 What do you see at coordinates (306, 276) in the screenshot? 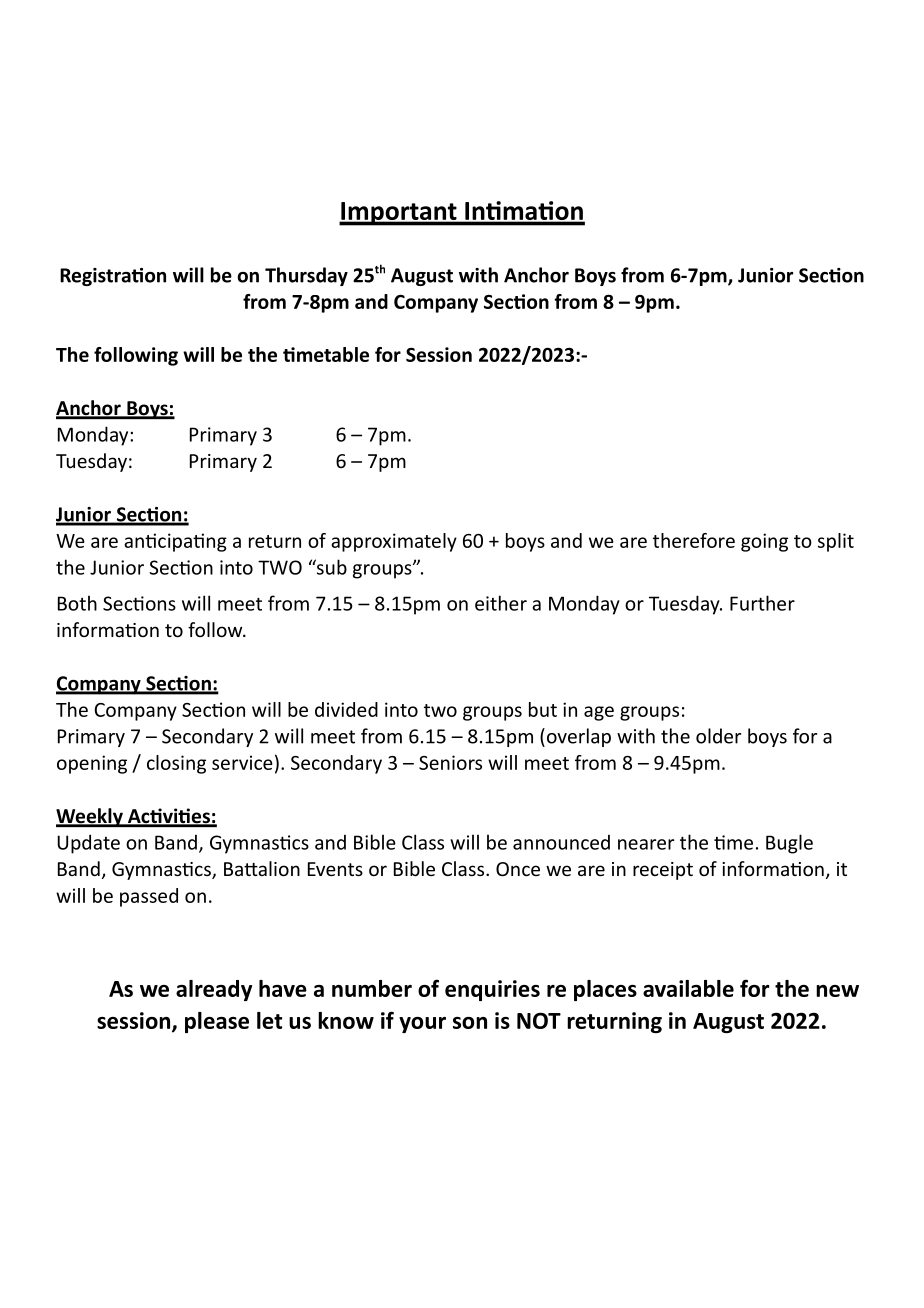
I see `Thursday` at bounding box center [306, 276].
